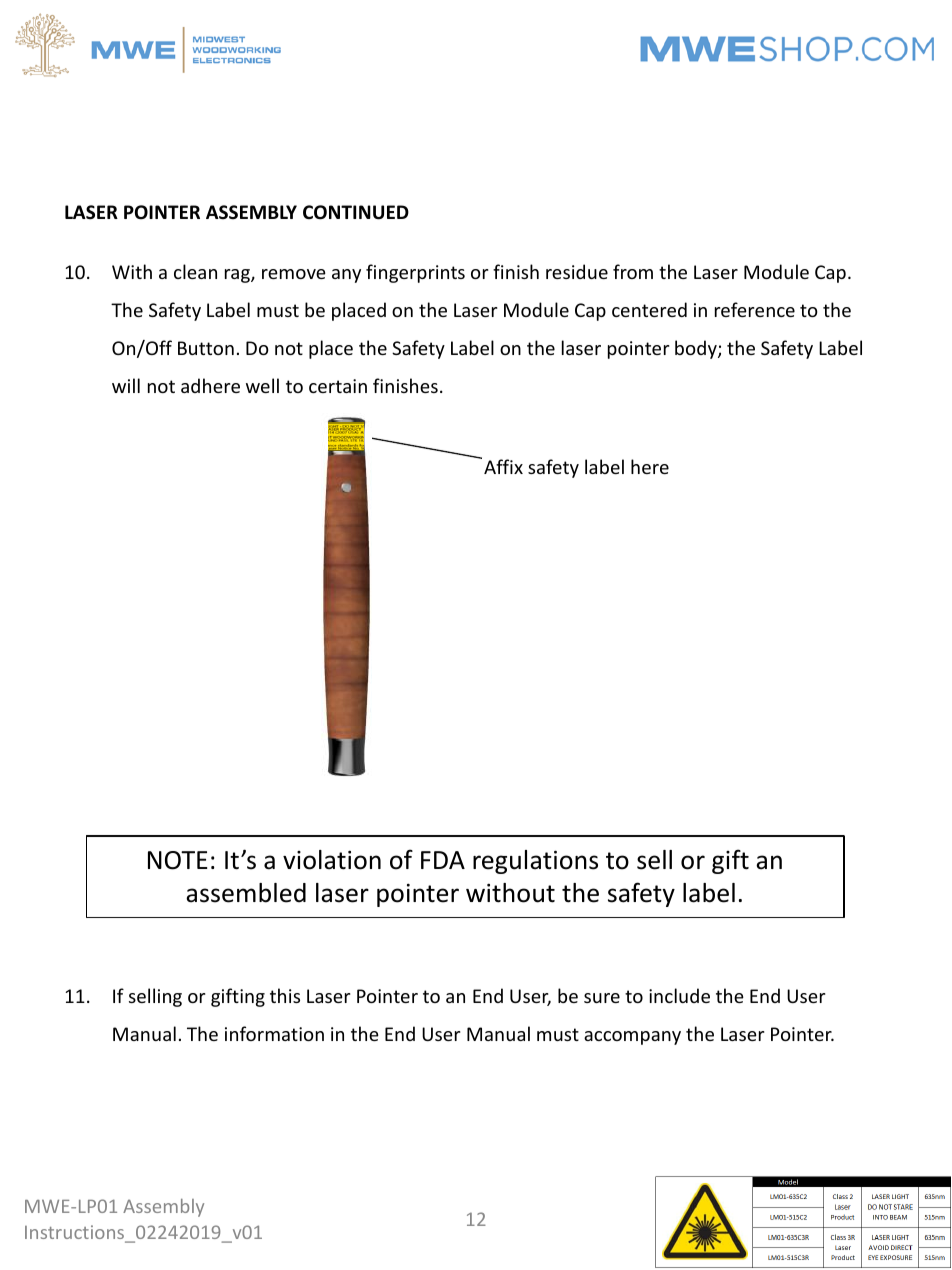 The image size is (952, 1270). What do you see at coordinates (177, 860) in the page?
I see `NOTE` at bounding box center [177, 860].
